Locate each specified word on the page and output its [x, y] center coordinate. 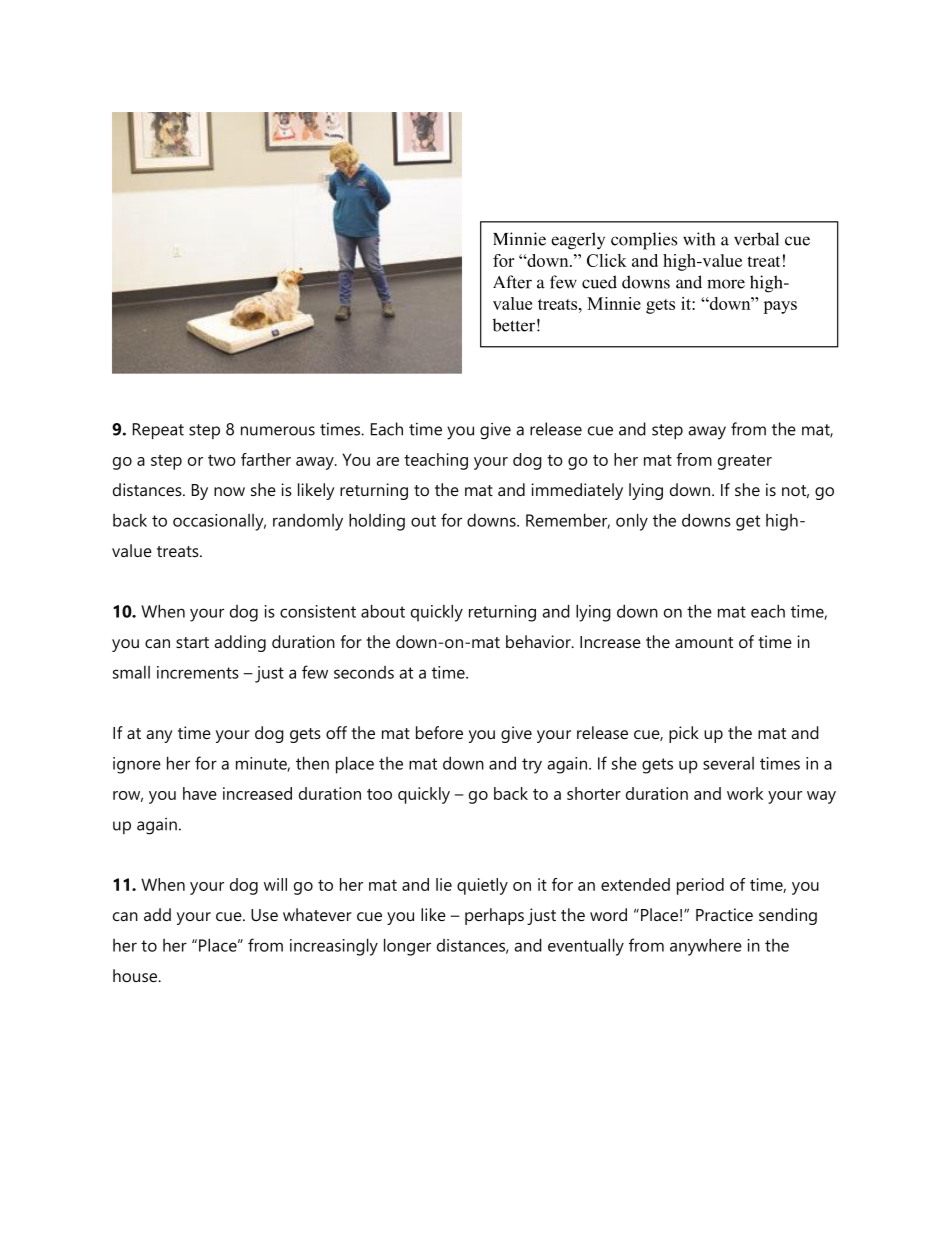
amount [704, 642]
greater [745, 462]
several [728, 763]
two [222, 460]
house [136, 975]
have [200, 793]
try [532, 766]
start [192, 642]
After [512, 282]
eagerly [578, 241]
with [699, 239]
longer [407, 947]
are [387, 461]
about [383, 611]
